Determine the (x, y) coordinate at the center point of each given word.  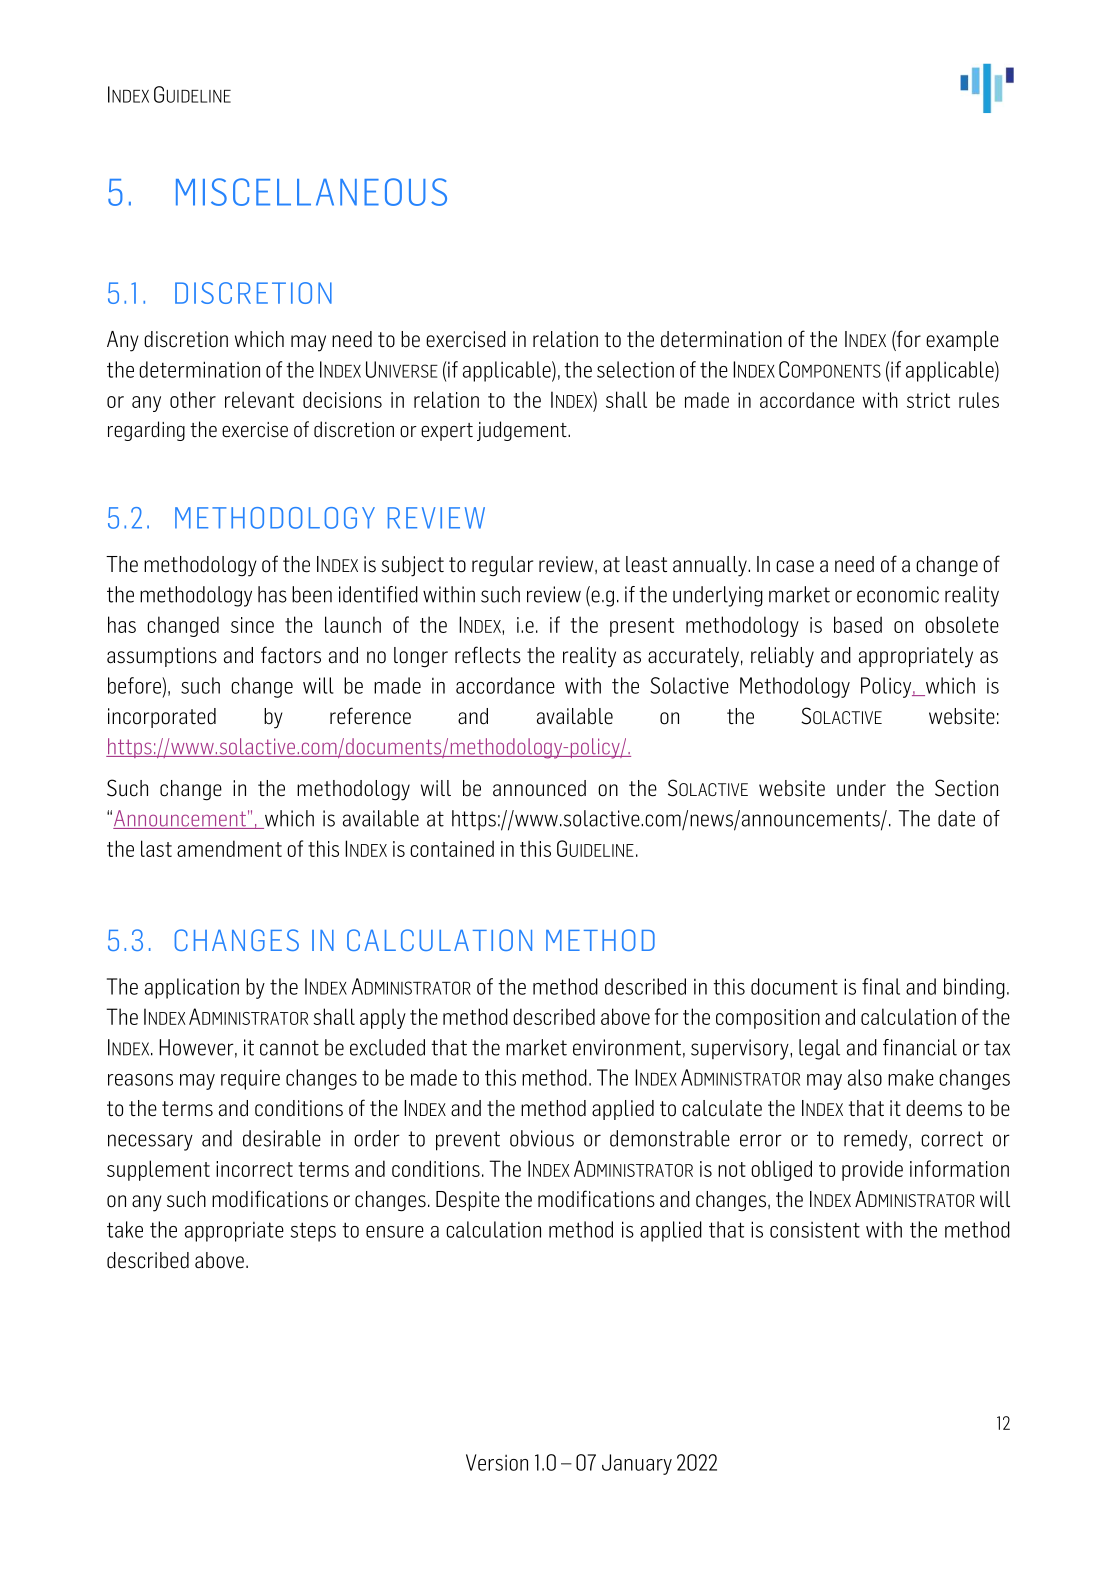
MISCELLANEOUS (311, 192)
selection (635, 369)
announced (539, 788)
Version (497, 1462)
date (956, 818)
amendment (229, 848)
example (962, 341)
